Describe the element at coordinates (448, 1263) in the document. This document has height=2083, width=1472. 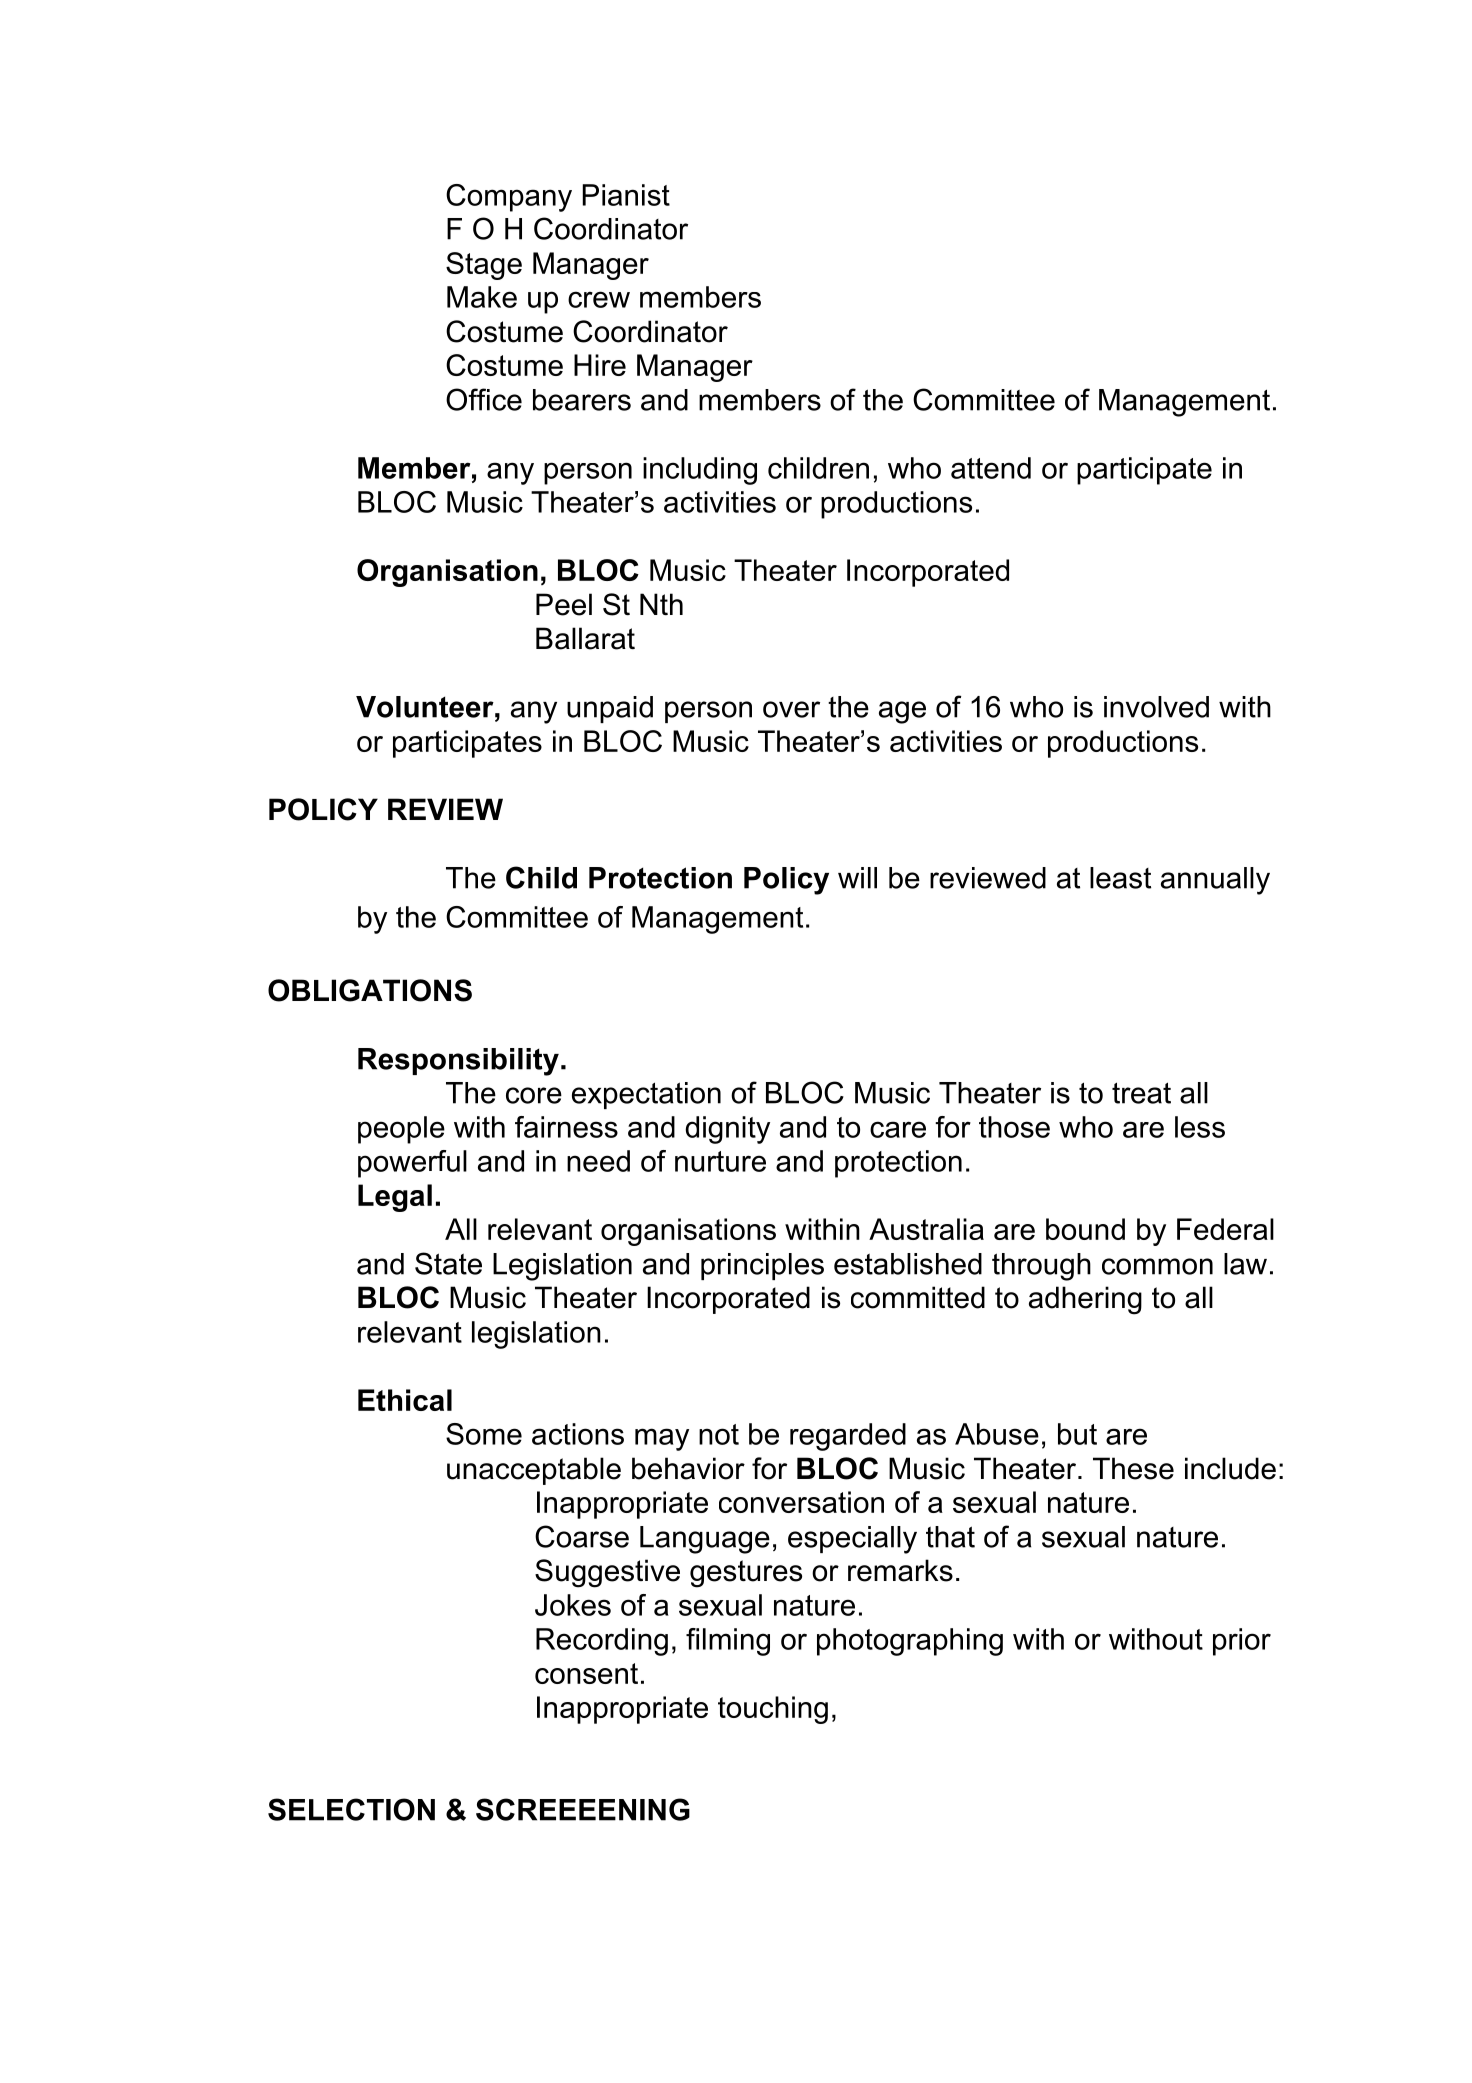
I see `State` at that location.
